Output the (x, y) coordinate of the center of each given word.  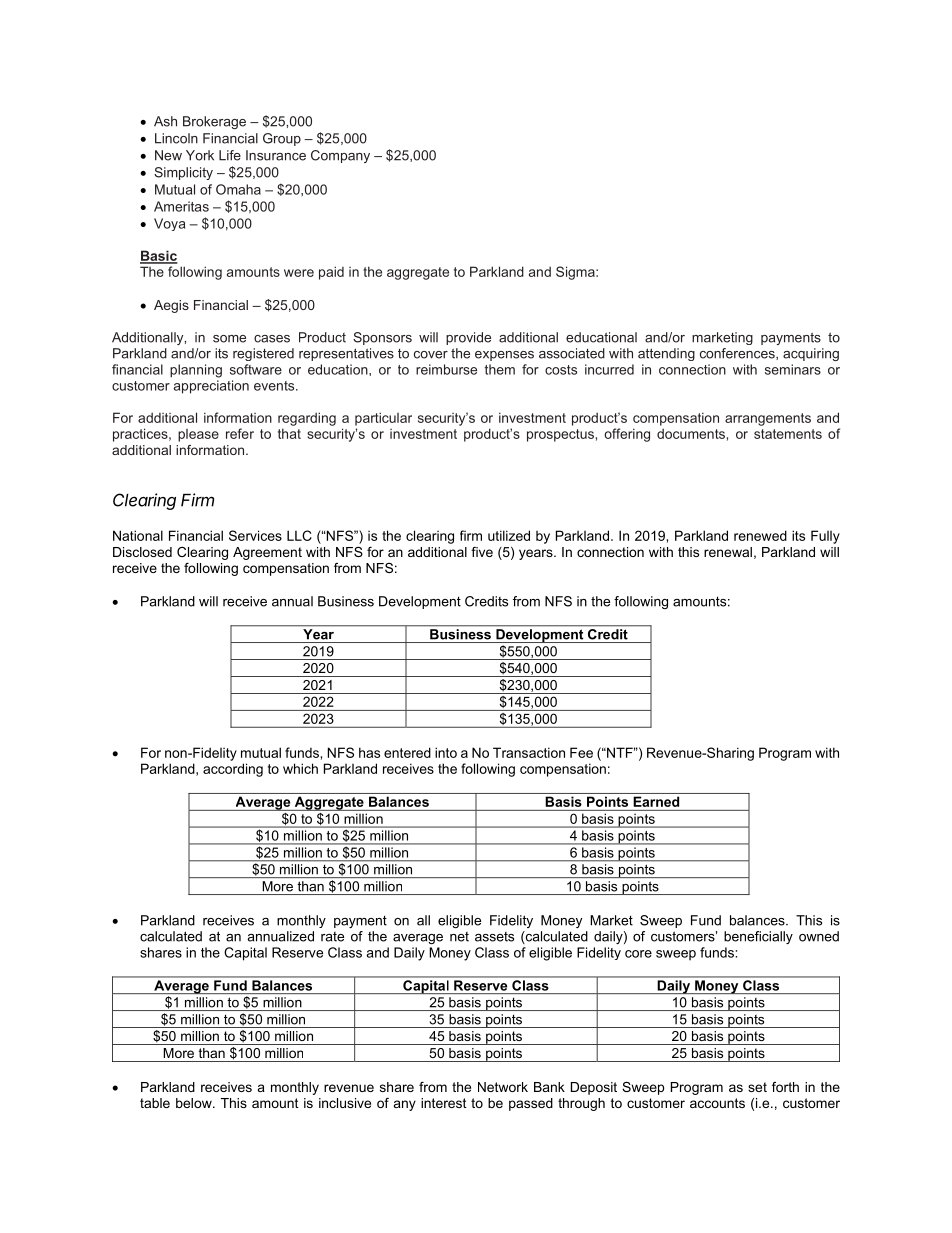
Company (340, 156)
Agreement (267, 553)
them (500, 369)
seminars (793, 369)
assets (494, 937)
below (195, 1103)
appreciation (211, 387)
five (482, 552)
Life (230, 155)
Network (503, 1087)
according (233, 770)
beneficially (758, 937)
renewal (728, 552)
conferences (738, 354)
